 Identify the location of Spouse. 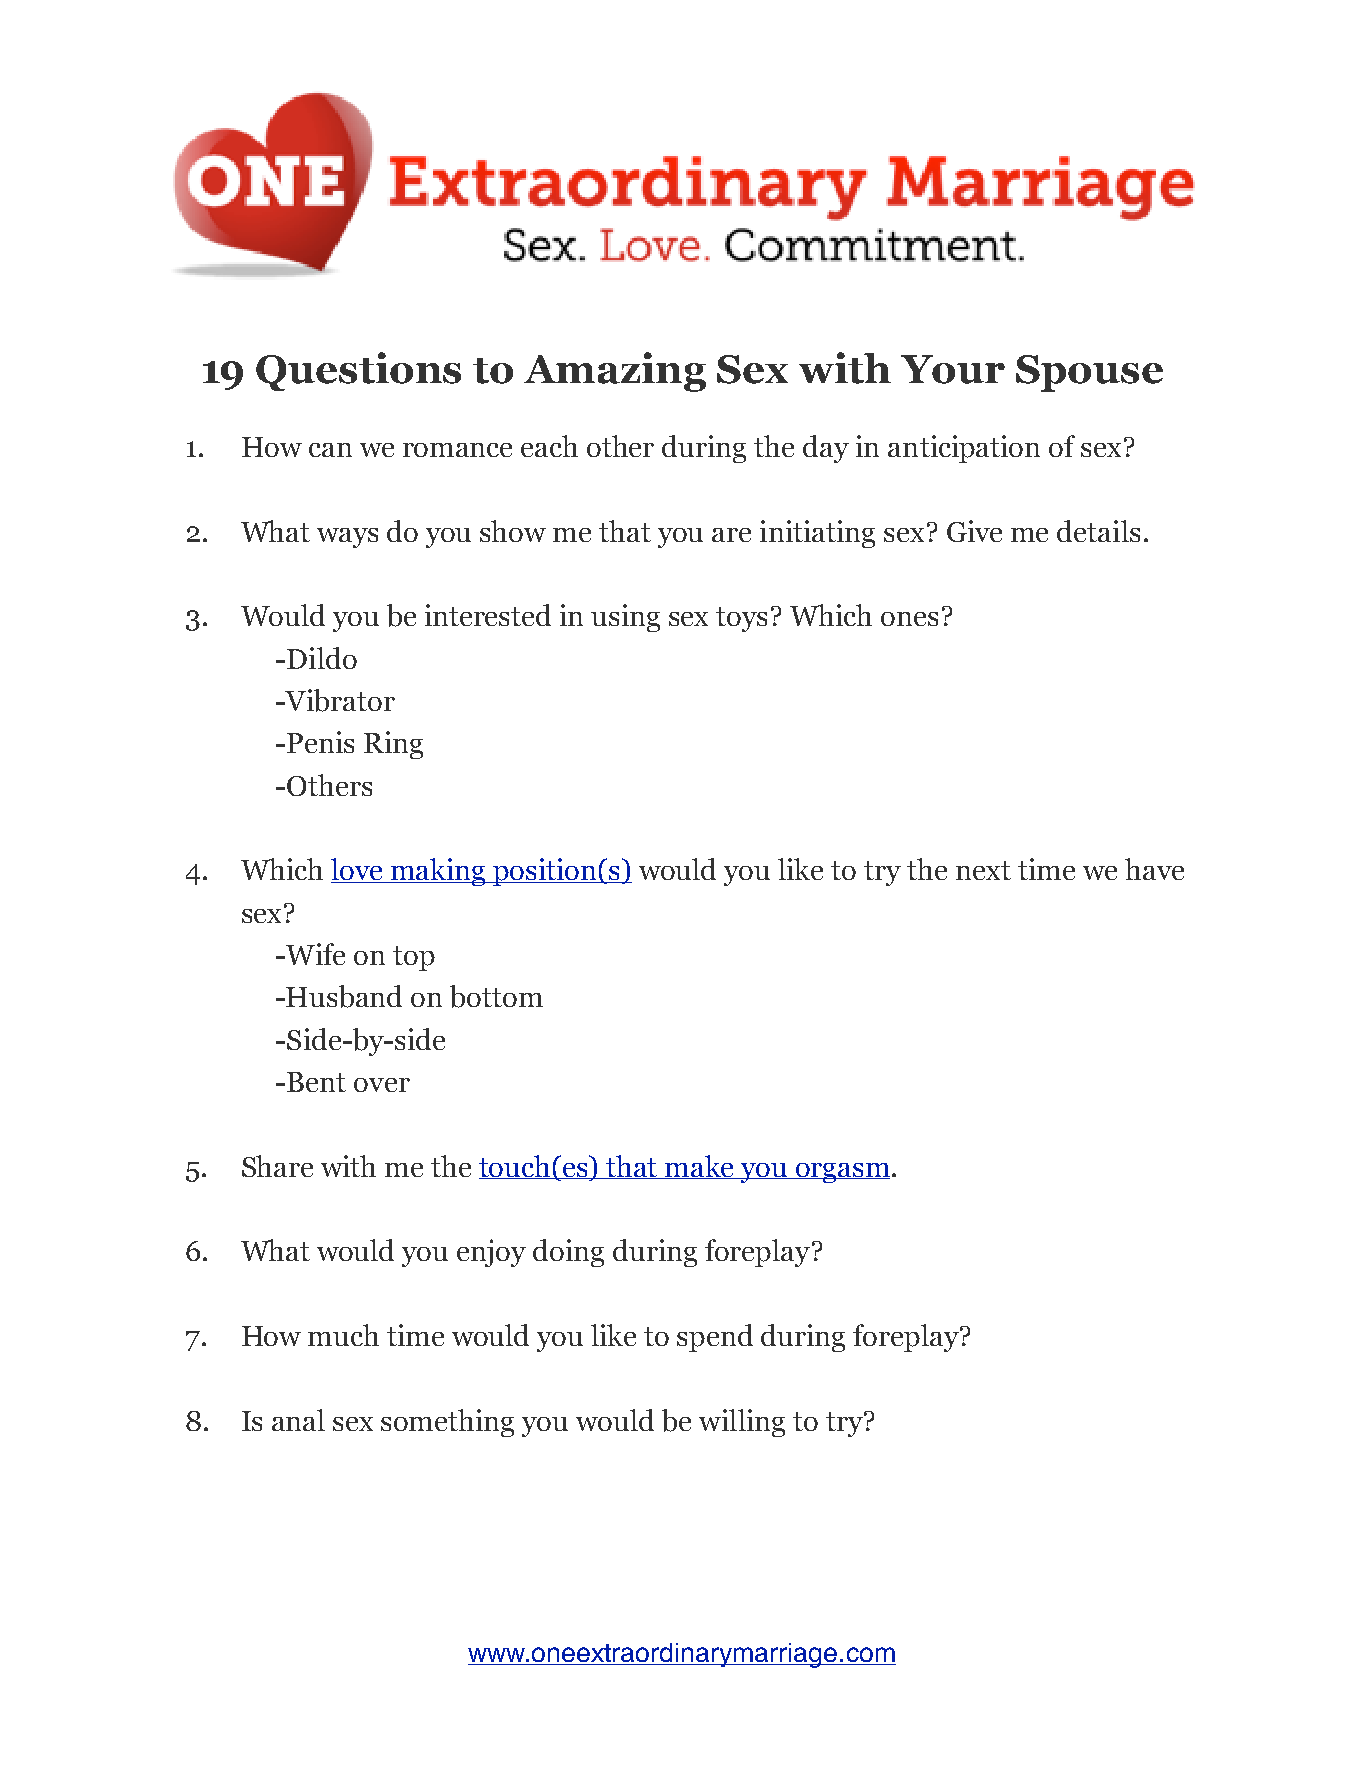
(1089, 373).
